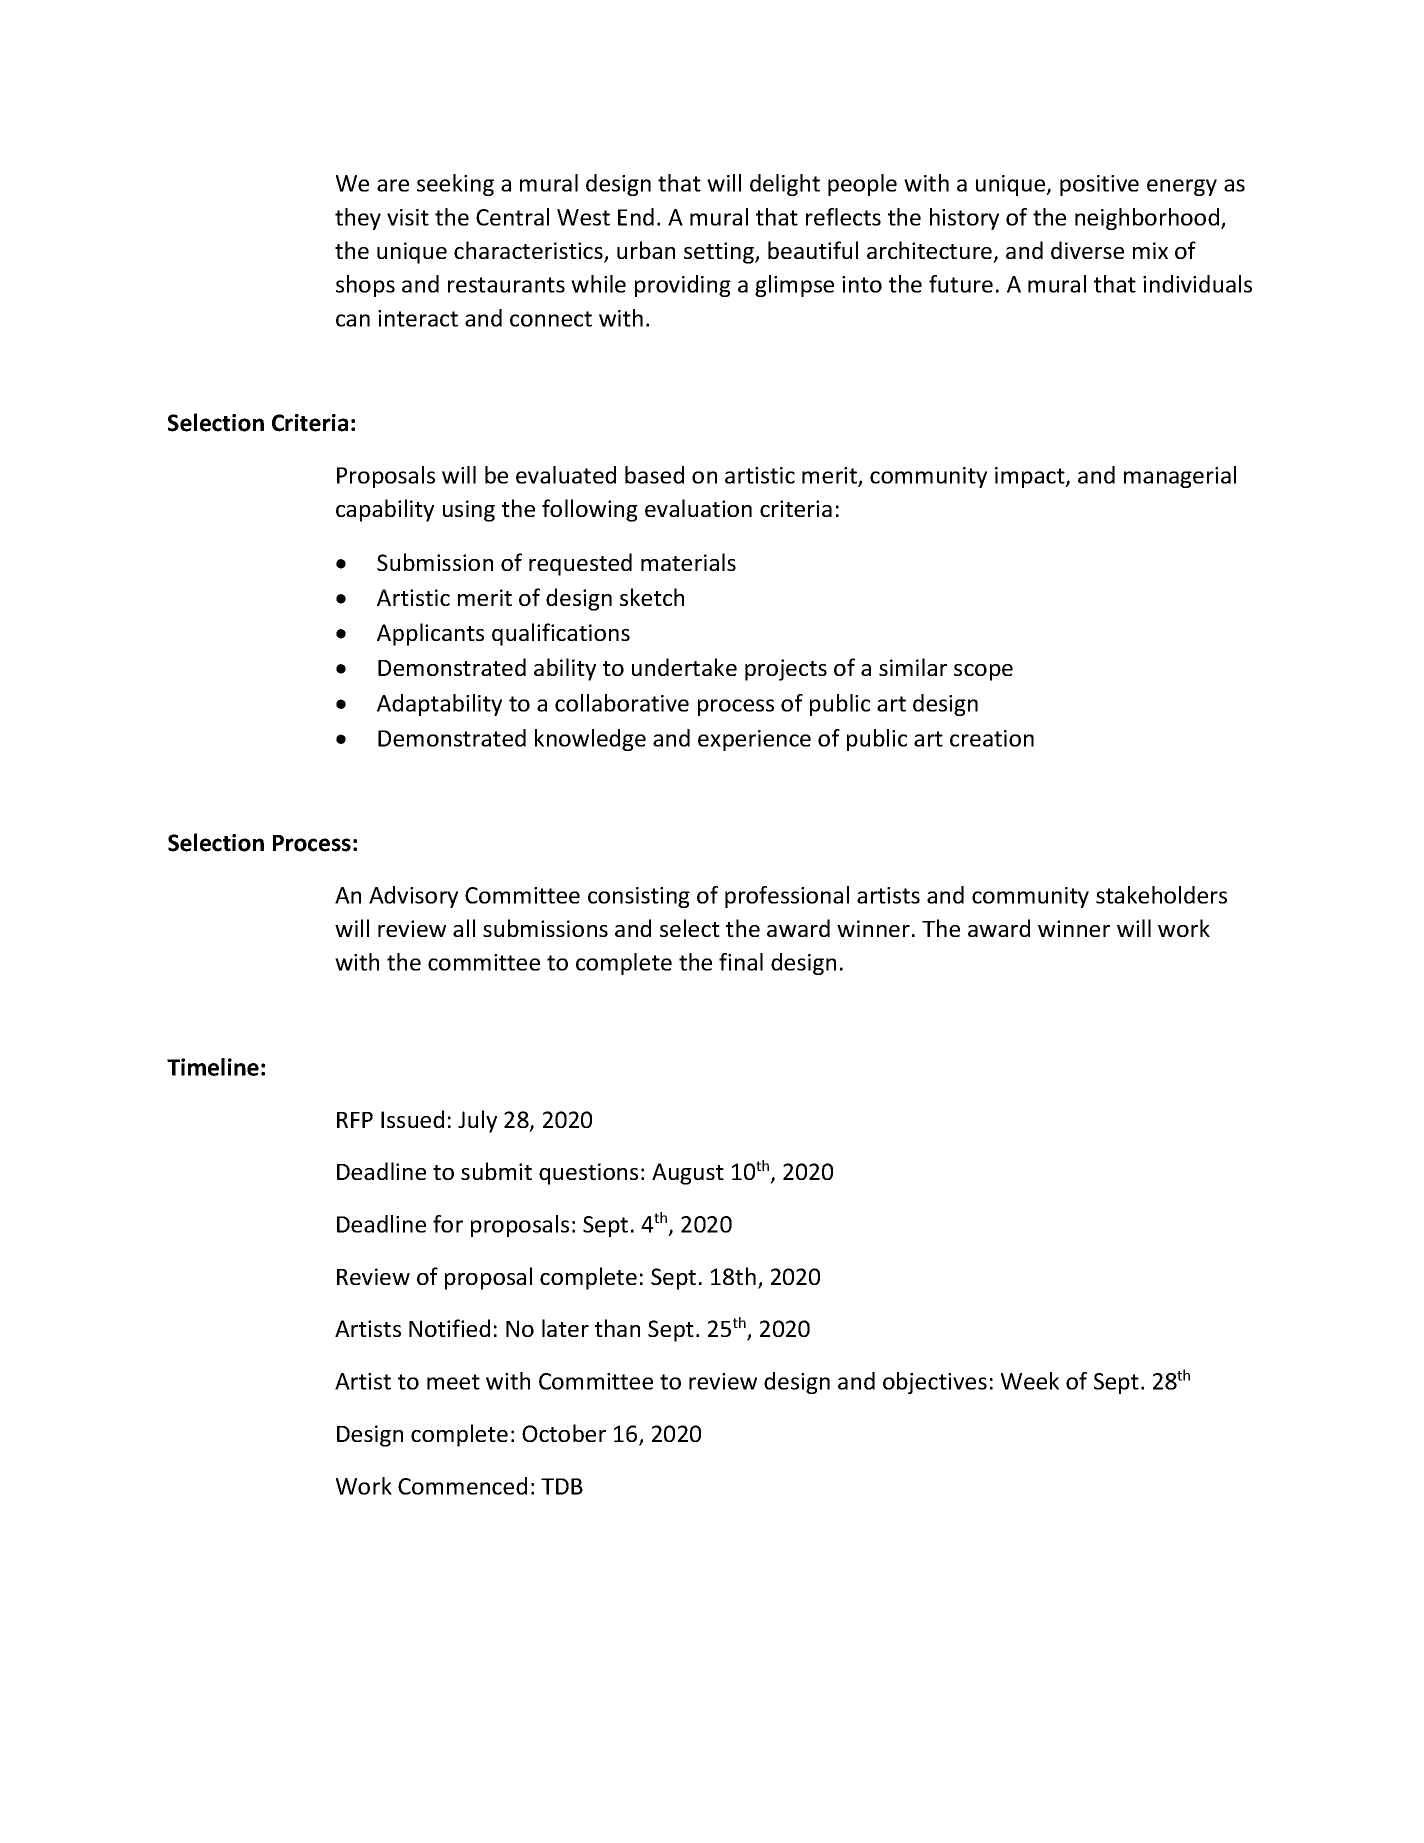  What do you see at coordinates (355, 1120) in the page?
I see `RFP` at bounding box center [355, 1120].
